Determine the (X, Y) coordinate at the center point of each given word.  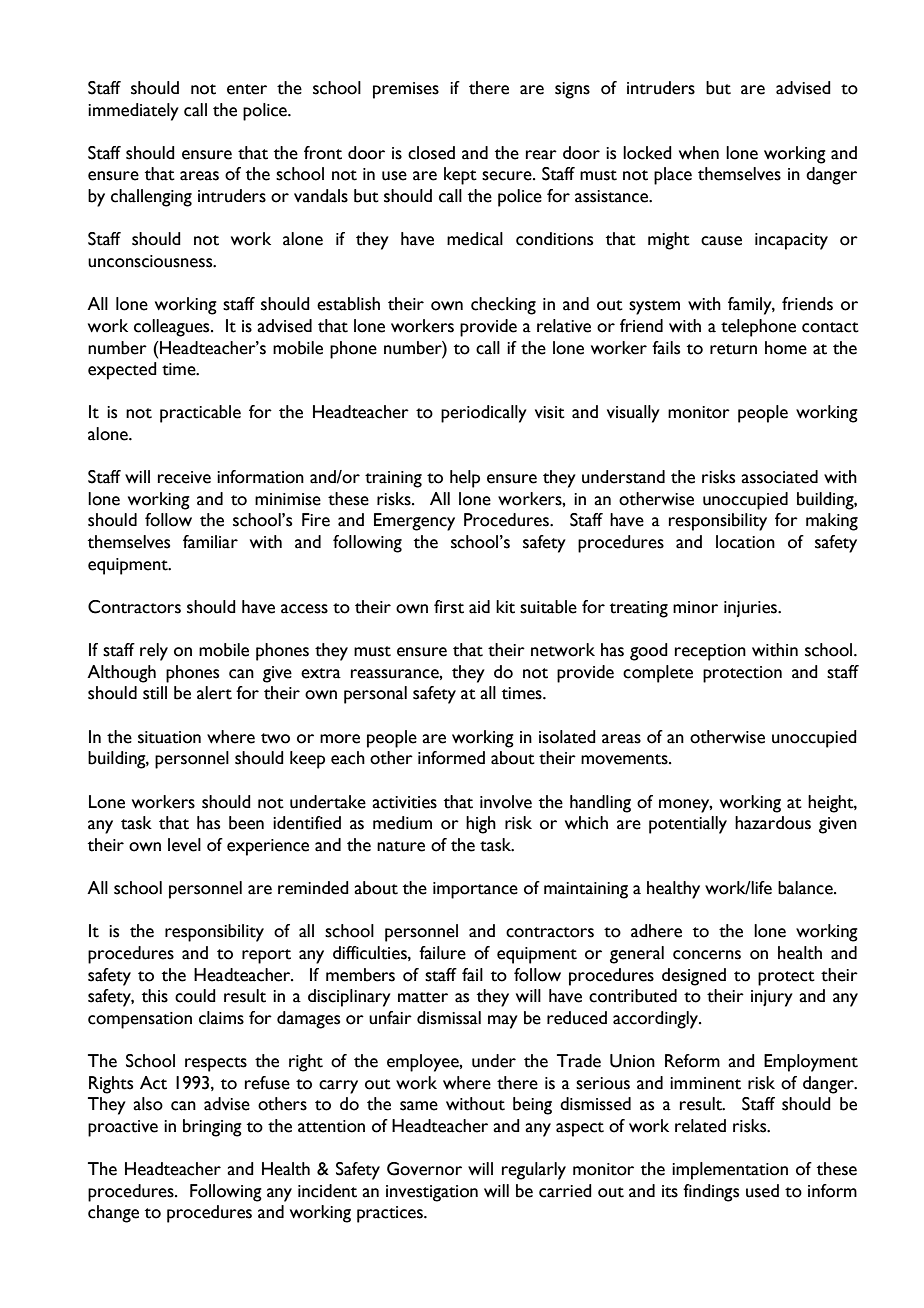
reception (710, 652)
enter (247, 89)
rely (154, 652)
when (699, 153)
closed (431, 153)
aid (479, 607)
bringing (212, 1128)
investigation (432, 1193)
